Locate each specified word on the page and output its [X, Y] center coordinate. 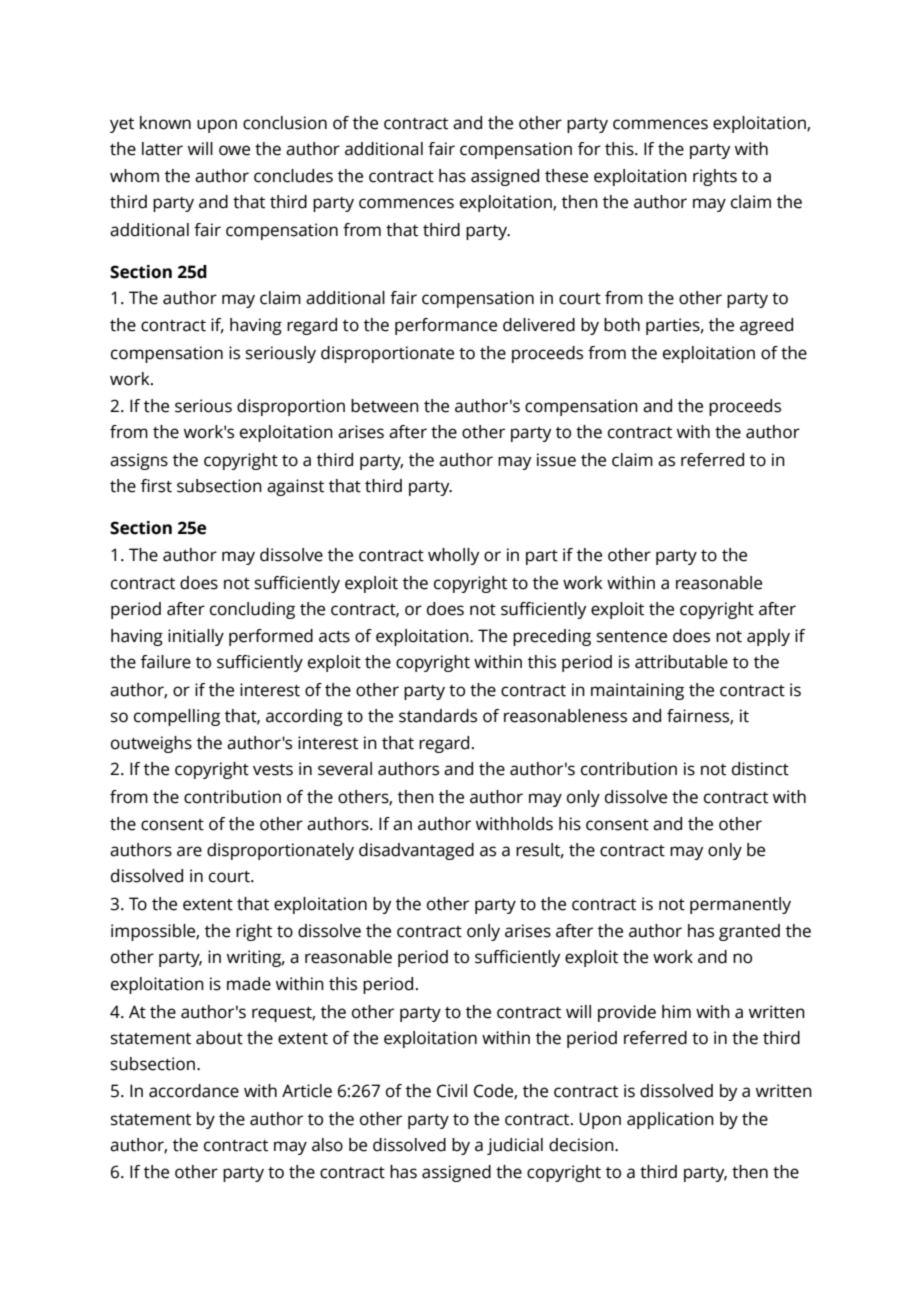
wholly [453, 556]
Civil [452, 1091]
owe [234, 150]
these [566, 176]
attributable [681, 662]
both [622, 325]
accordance [194, 1091]
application [670, 1120]
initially [196, 637]
